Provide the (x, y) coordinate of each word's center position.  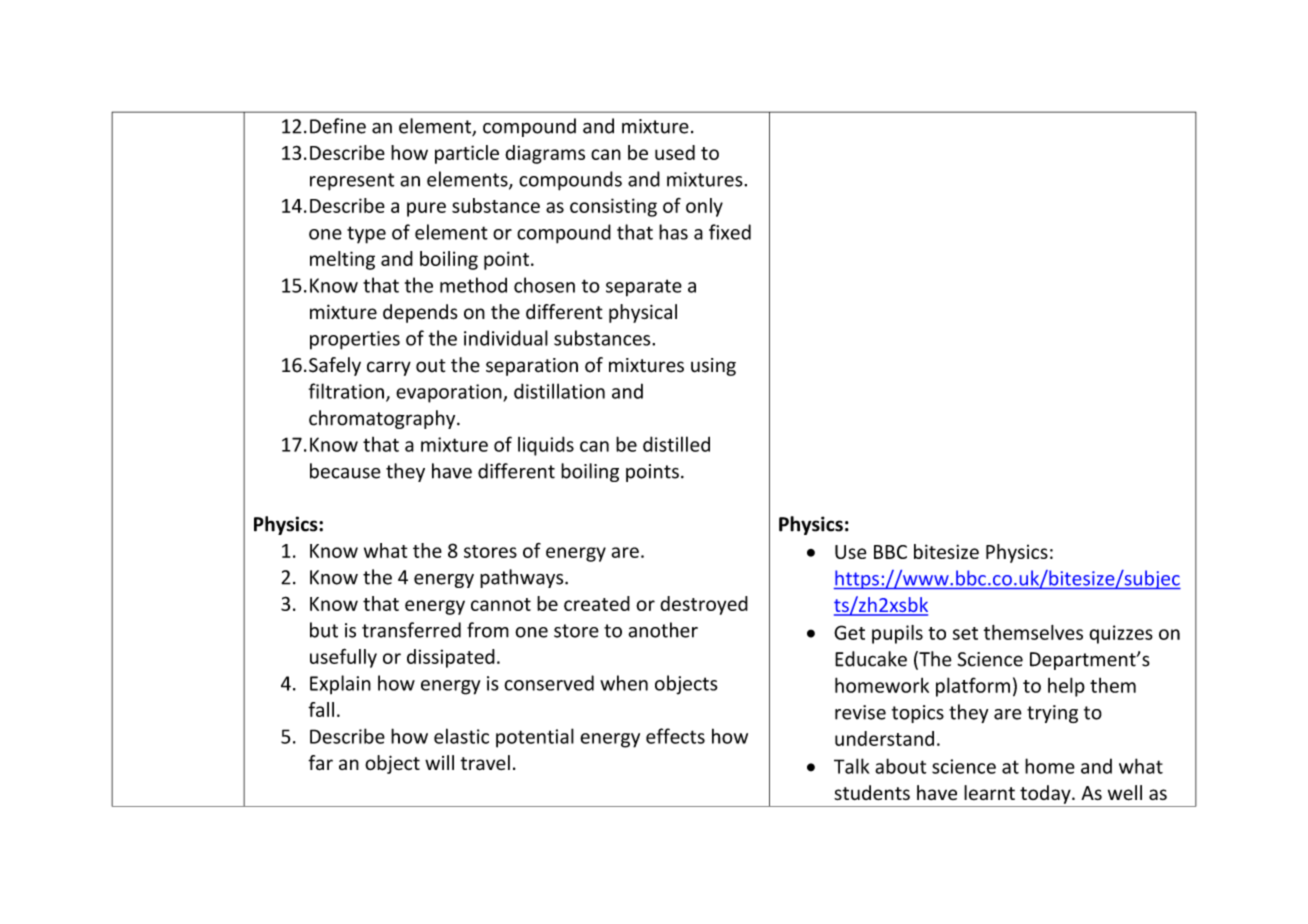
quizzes (1121, 634)
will (439, 762)
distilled (676, 444)
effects (675, 736)
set (965, 633)
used (675, 152)
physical (643, 313)
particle (467, 154)
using (713, 367)
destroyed (704, 605)
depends (420, 313)
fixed (730, 232)
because (345, 471)
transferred (411, 630)
